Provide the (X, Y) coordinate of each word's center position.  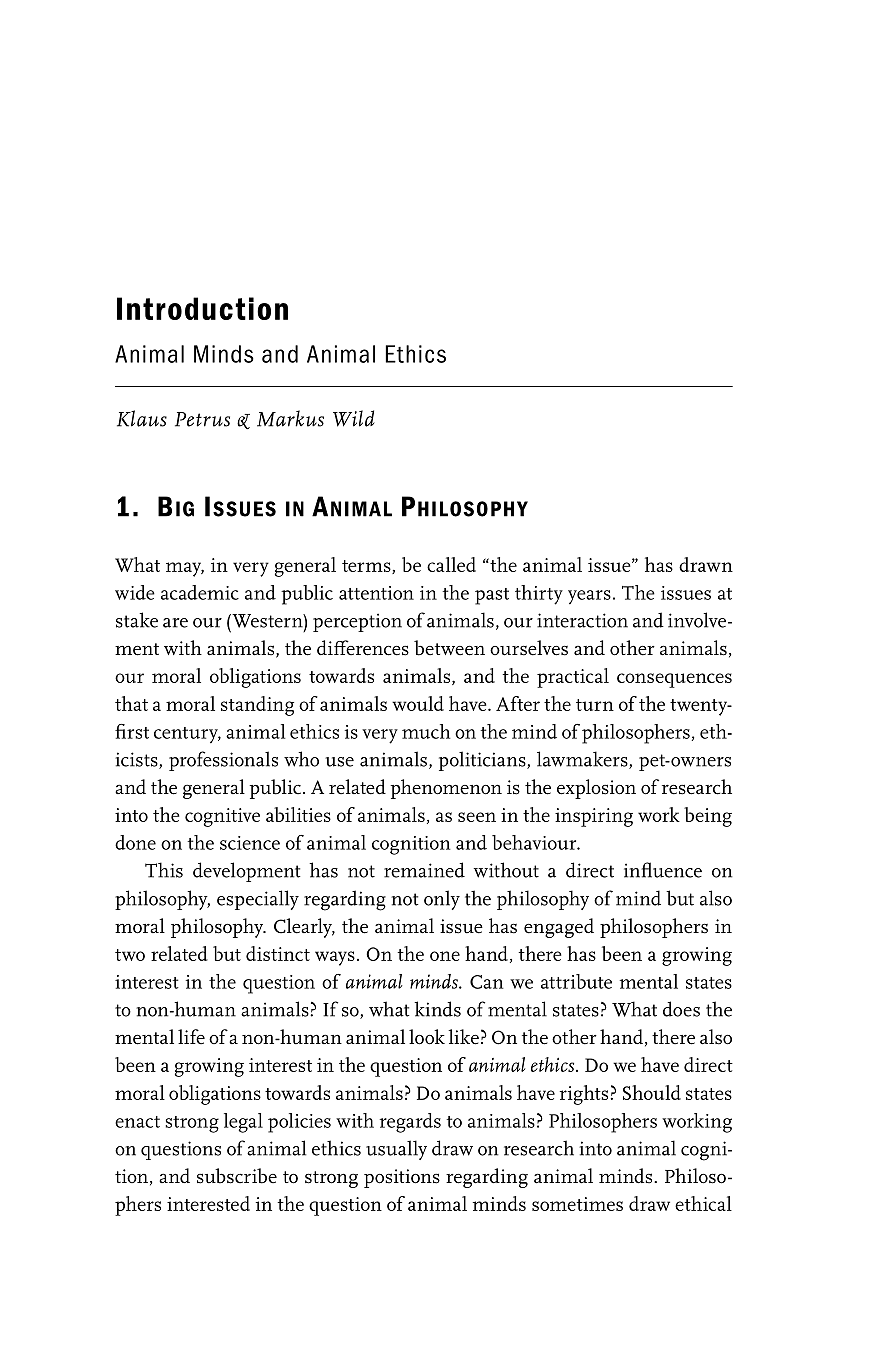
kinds (437, 1009)
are (175, 623)
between (449, 648)
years (589, 597)
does (681, 1009)
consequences (674, 680)
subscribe (237, 1176)
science (250, 843)
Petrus (202, 419)
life (191, 1036)
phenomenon (446, 789)
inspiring (594, 817)
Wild (354, 418)
